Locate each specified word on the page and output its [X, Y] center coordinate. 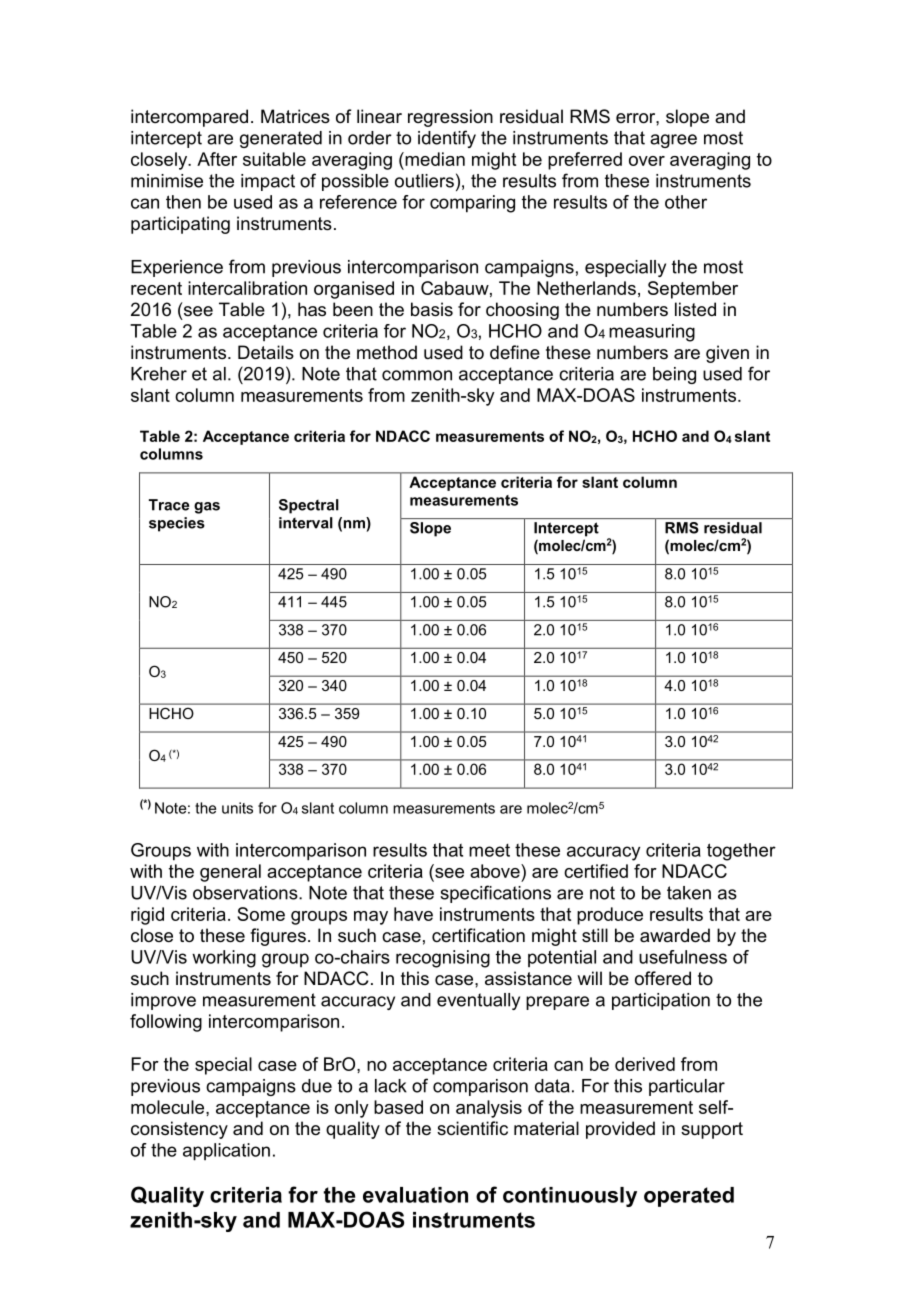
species [177, 524]
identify [447, 139]
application [226, 1152]
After [217, 159]
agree [673, 141]
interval [306, 523]
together [741, 852]
